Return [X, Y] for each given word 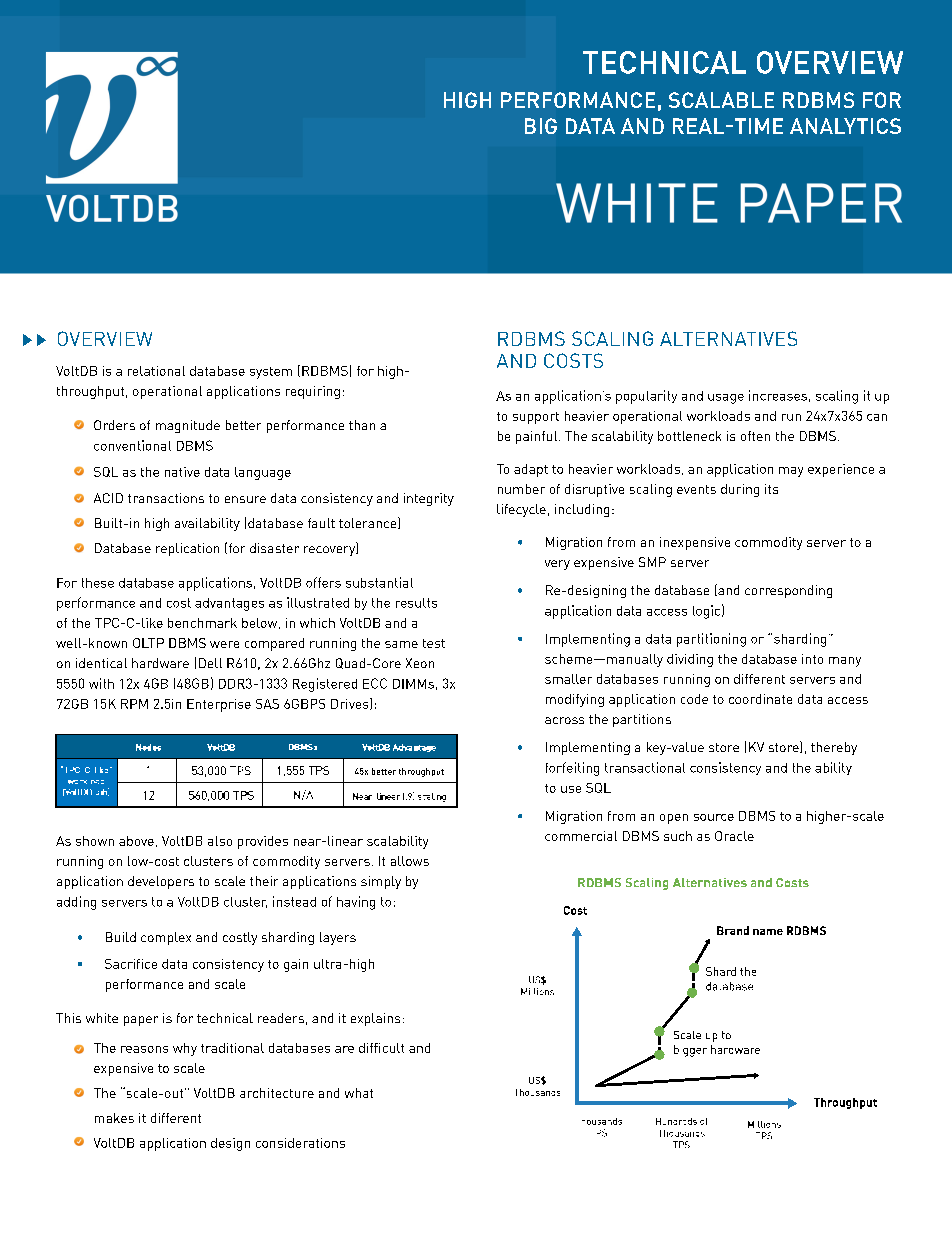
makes [114, 1118]
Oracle [734, 836]
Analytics [845, 126]
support [536, 418]
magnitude [188, 426]
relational [156, 371]
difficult [381, 1048]
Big [541, 126]
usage [726, 399]
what [359, 1093]
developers [161, 882]
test [434, 643]
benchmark [202, 623]
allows [410, 861]
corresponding [788, 591]
